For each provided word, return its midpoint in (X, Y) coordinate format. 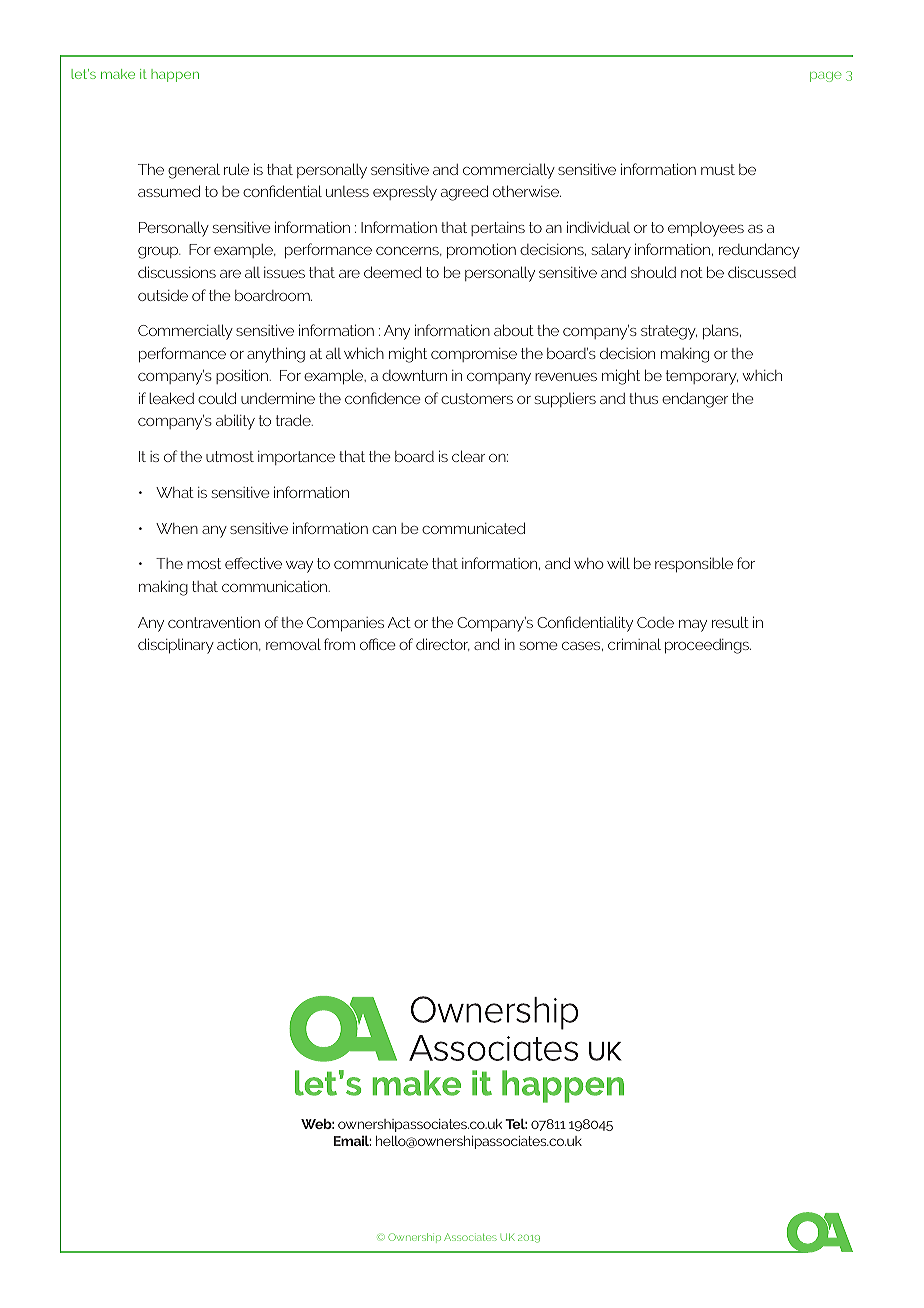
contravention (214, 622)
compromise (474, 355)
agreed (464, 193)
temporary (702, 377)
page (825, 77)
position (242, 376)
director (443, 644)
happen (175, 75)
